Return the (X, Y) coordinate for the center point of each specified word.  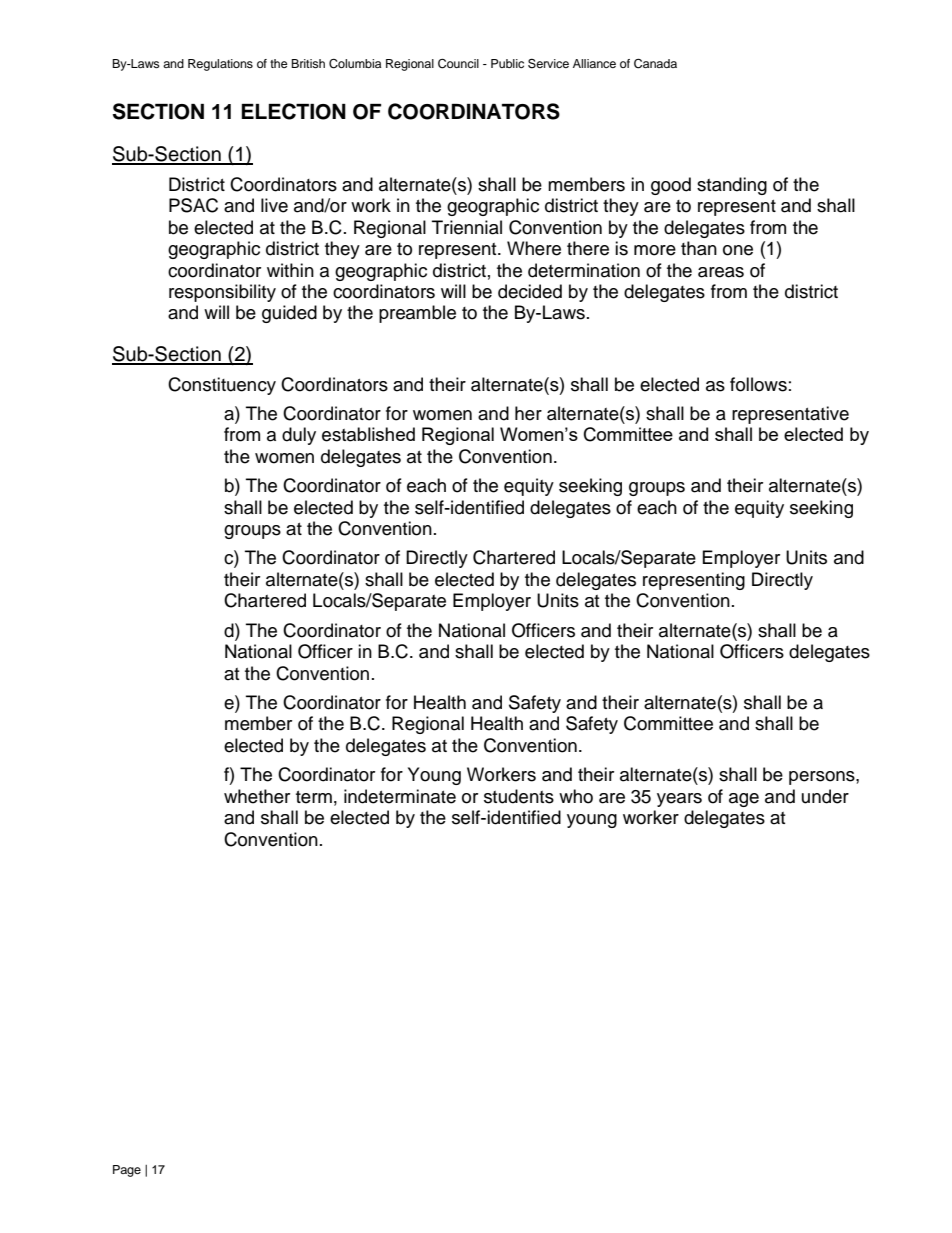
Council (458, 64)
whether (257, 796)
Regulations (220, 65)
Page (127, 1171)
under (825, 796)
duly (299, 436)
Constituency (222, 386)
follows (758, 384)
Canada (655, 64)
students (519, 796)
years (679, 800)
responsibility (222, 293)
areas (721, 272)
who (576, 796)
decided (530, 291)
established (368, 434)
